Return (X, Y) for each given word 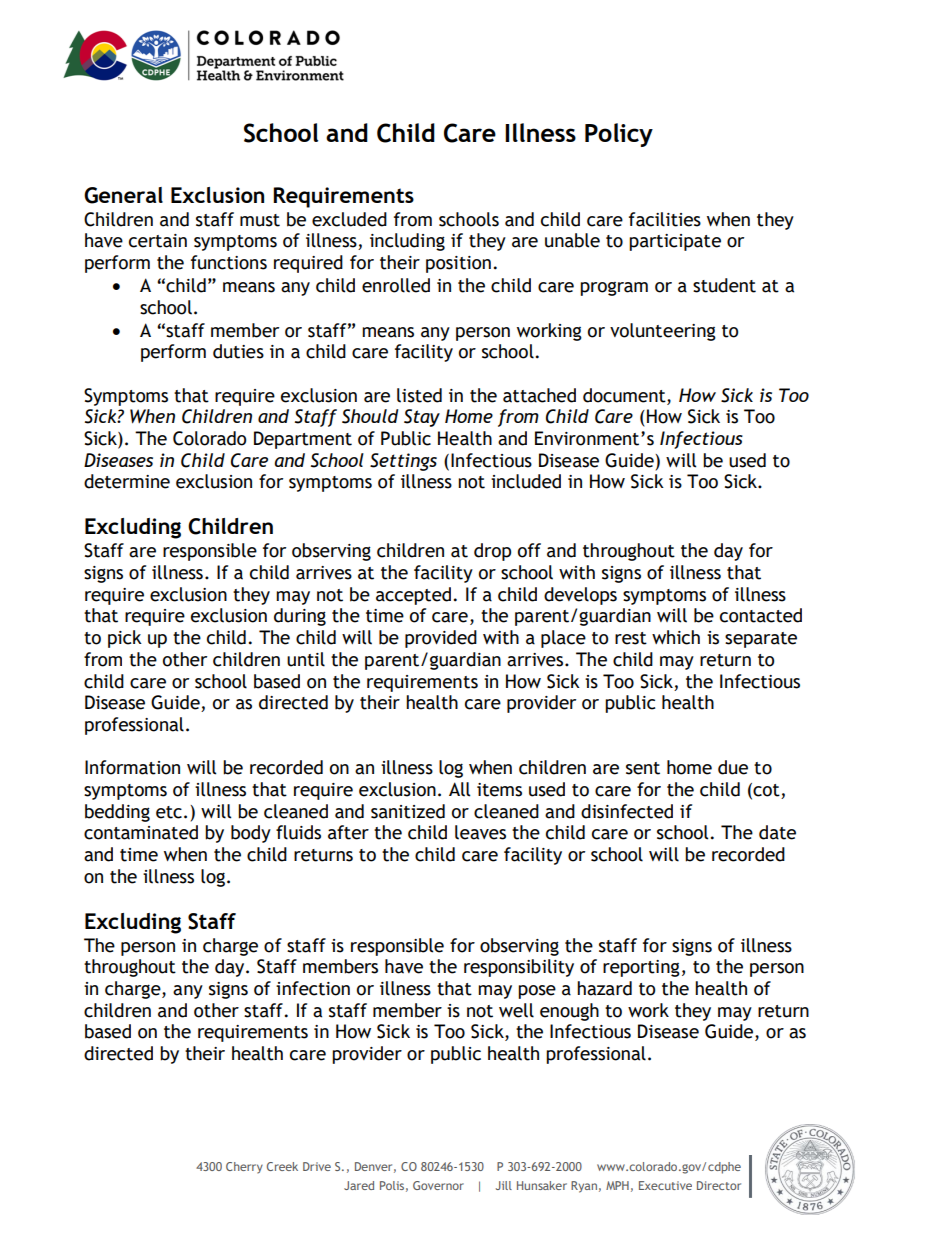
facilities (665, 219)
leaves (480, 832)
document (625, 395)
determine (127, 481)
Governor (438, 1185)
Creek (282, 1166)
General (123, 195)
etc (169, 812)
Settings (403, 462)
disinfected (627, 811)
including (407, 242)
